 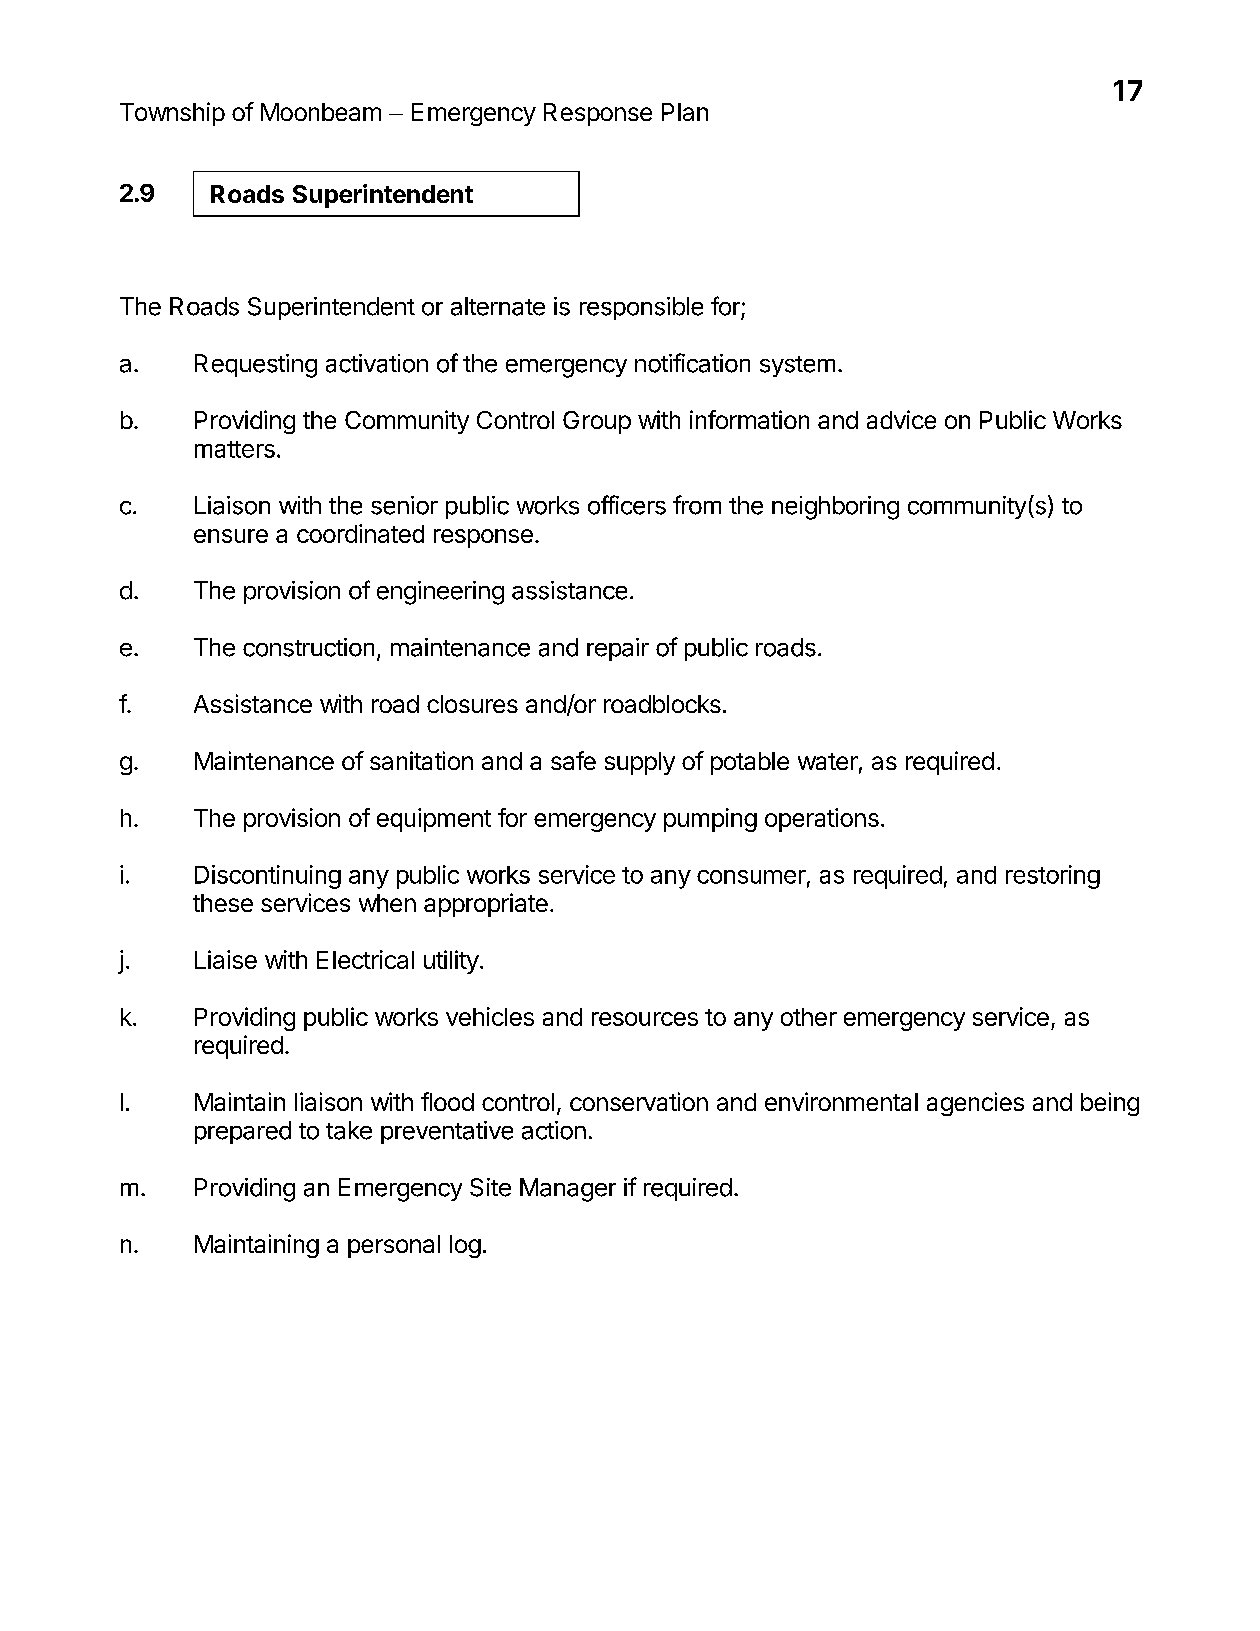 What do you see at coordinates (797, 366) in the document?
I see `system` at bounding box center [797, 366].
